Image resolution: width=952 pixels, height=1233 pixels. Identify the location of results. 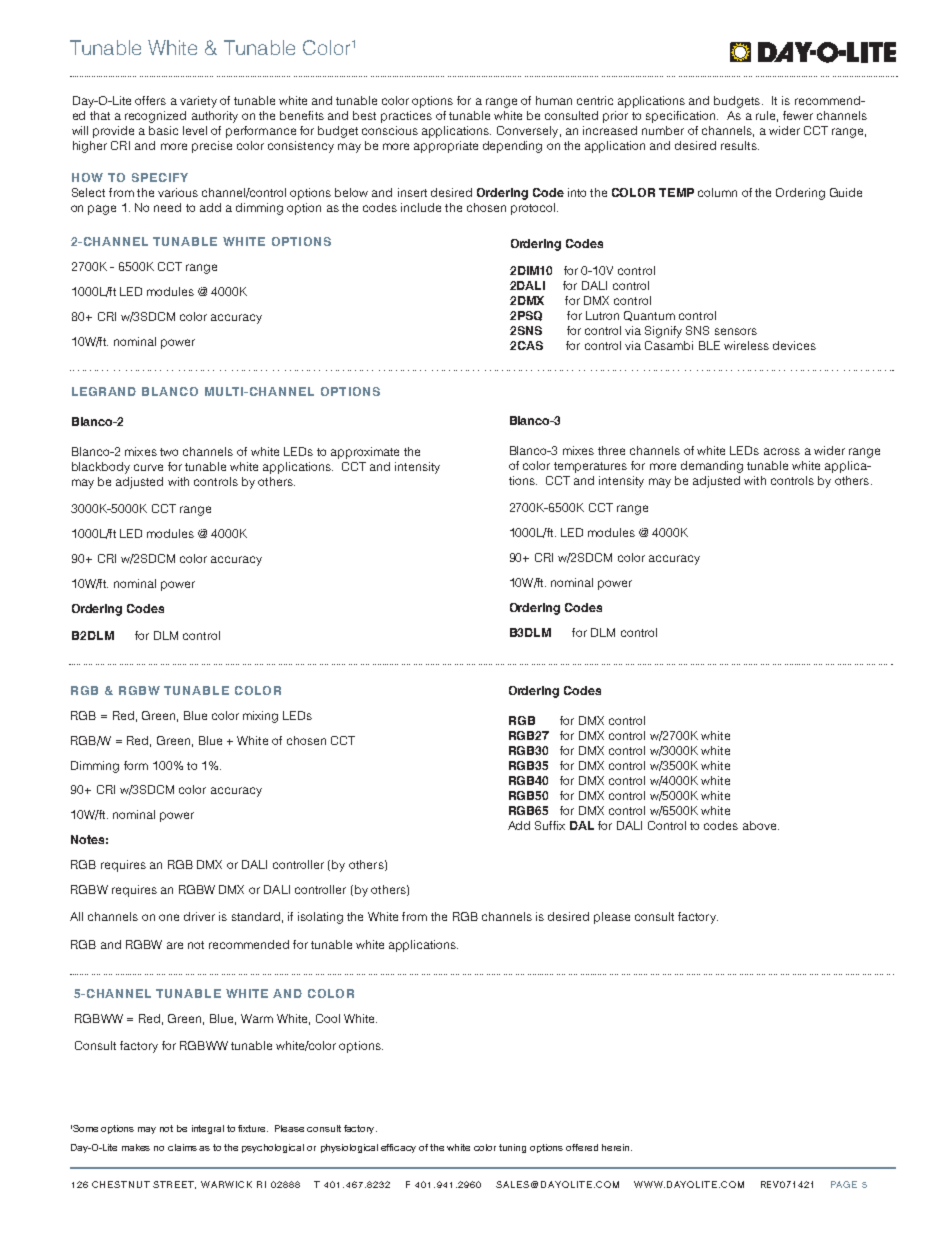
(740, 145).
